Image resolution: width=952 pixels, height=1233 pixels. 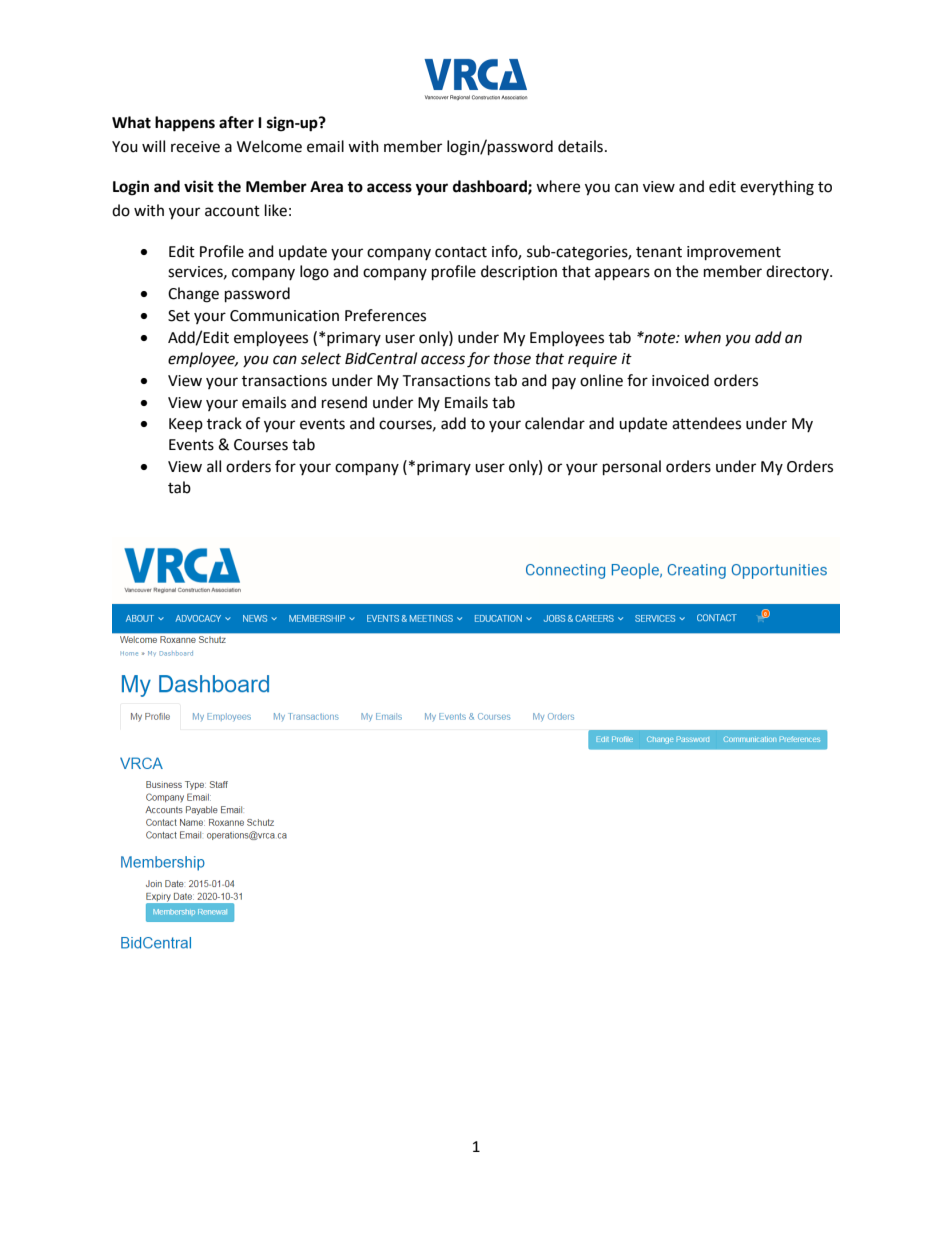 I want to click on where, so click(x=558, y=186).
